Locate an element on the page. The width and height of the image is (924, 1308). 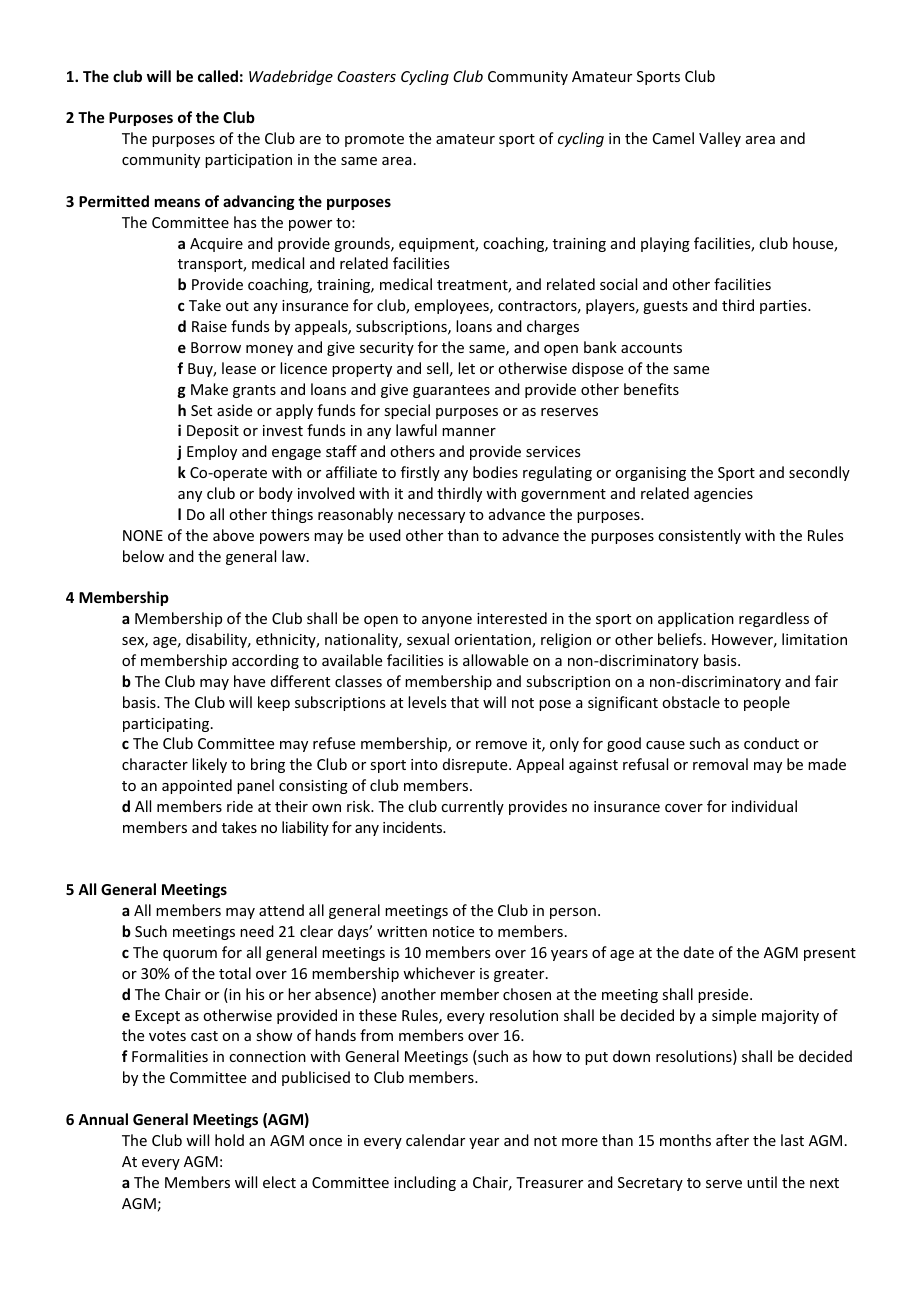
including is located at coordinates (425, 1183).
